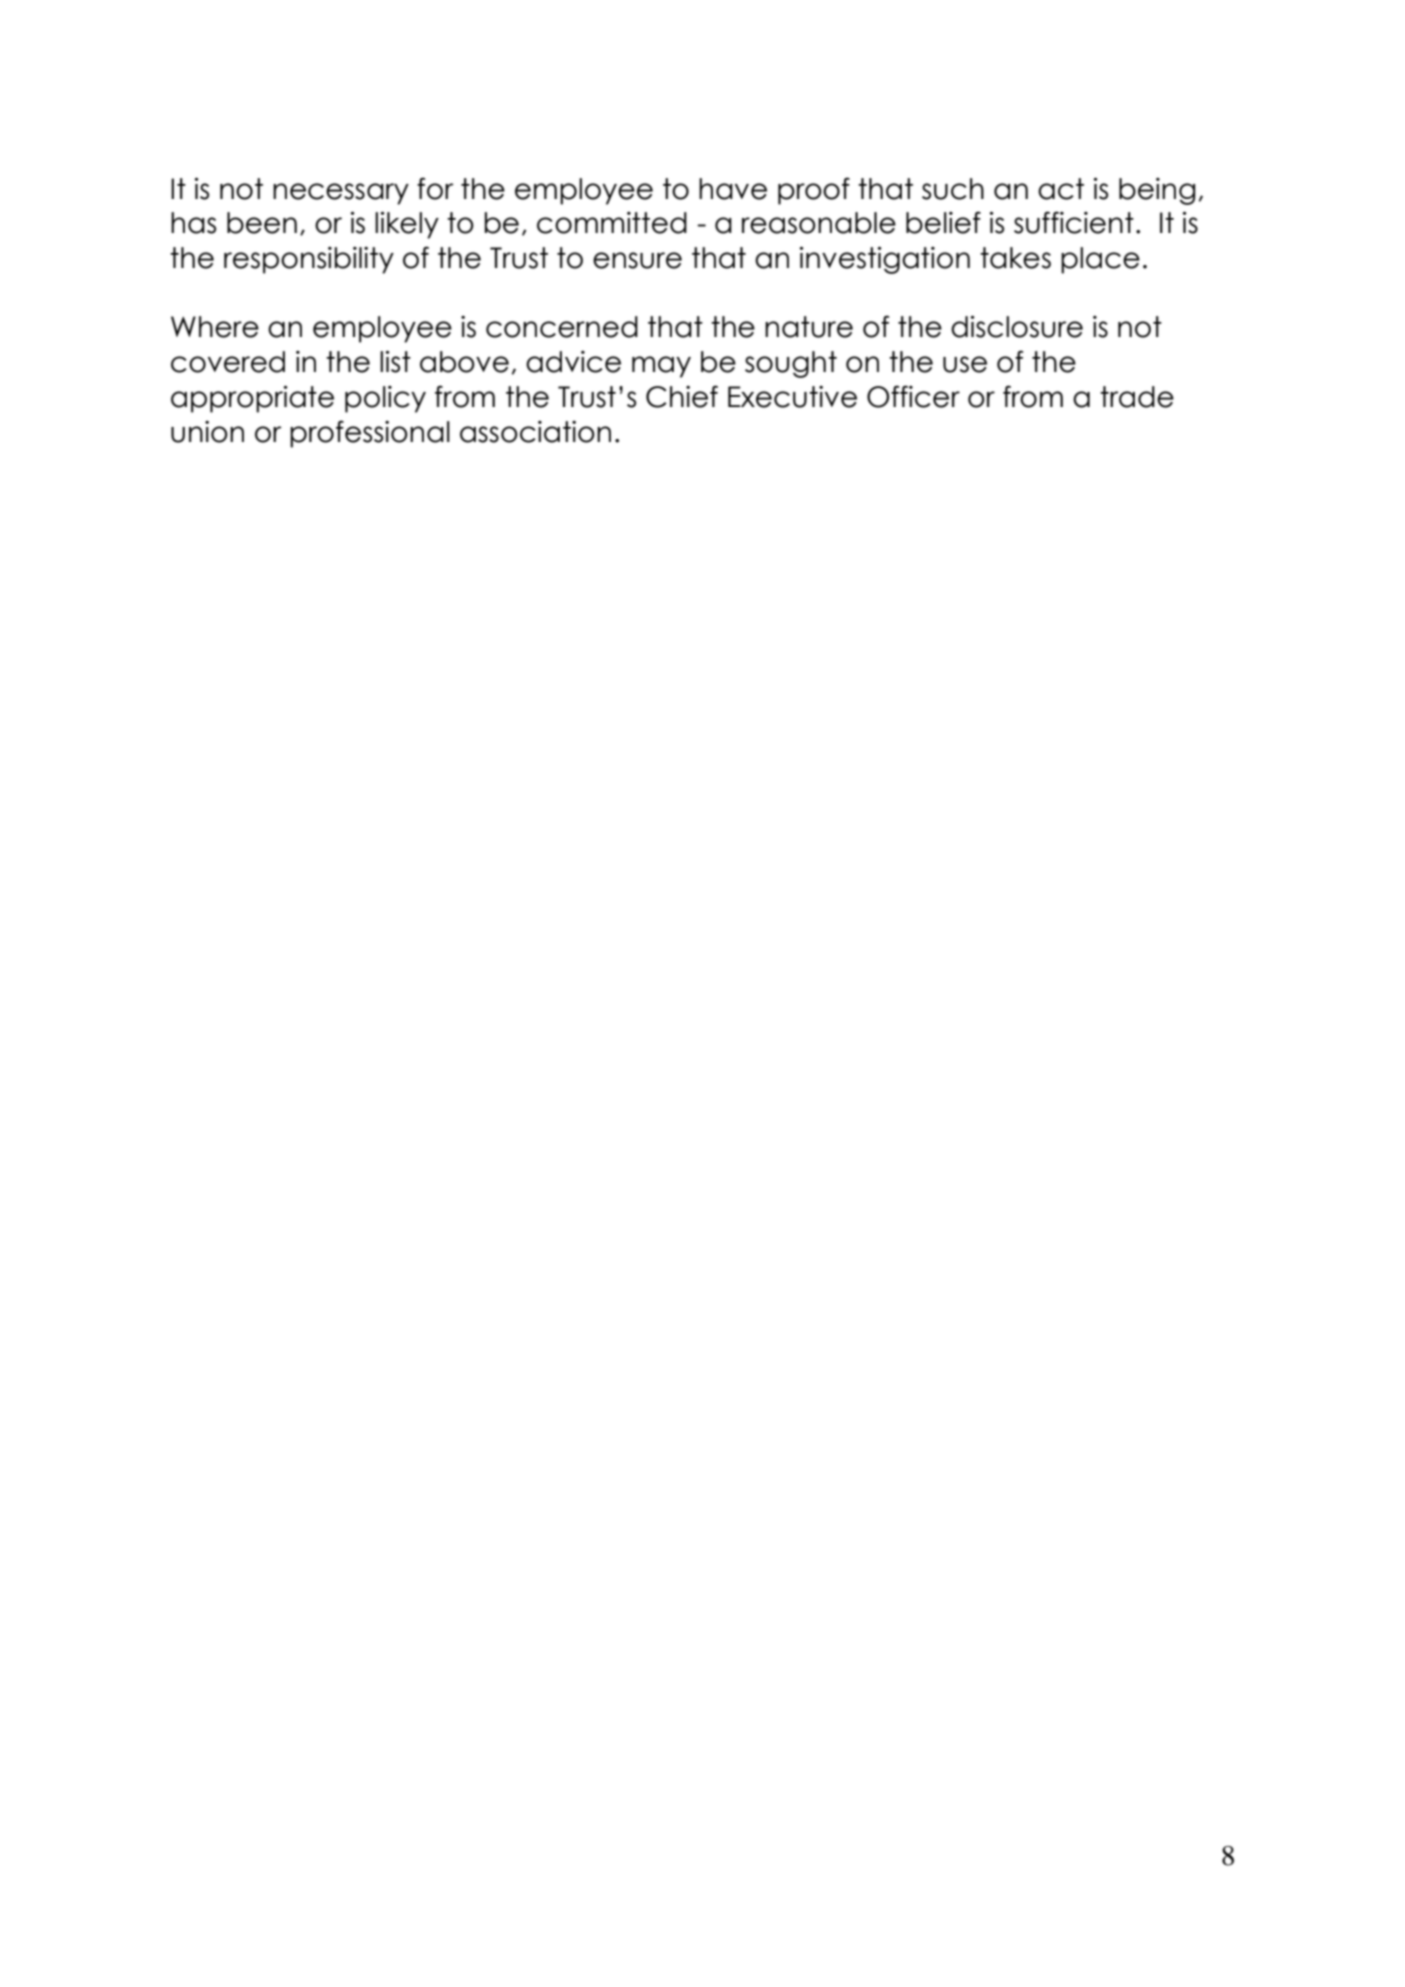  Describe the element at coordinates (370, 434) in the screenshot. I see `professional` at that location.
